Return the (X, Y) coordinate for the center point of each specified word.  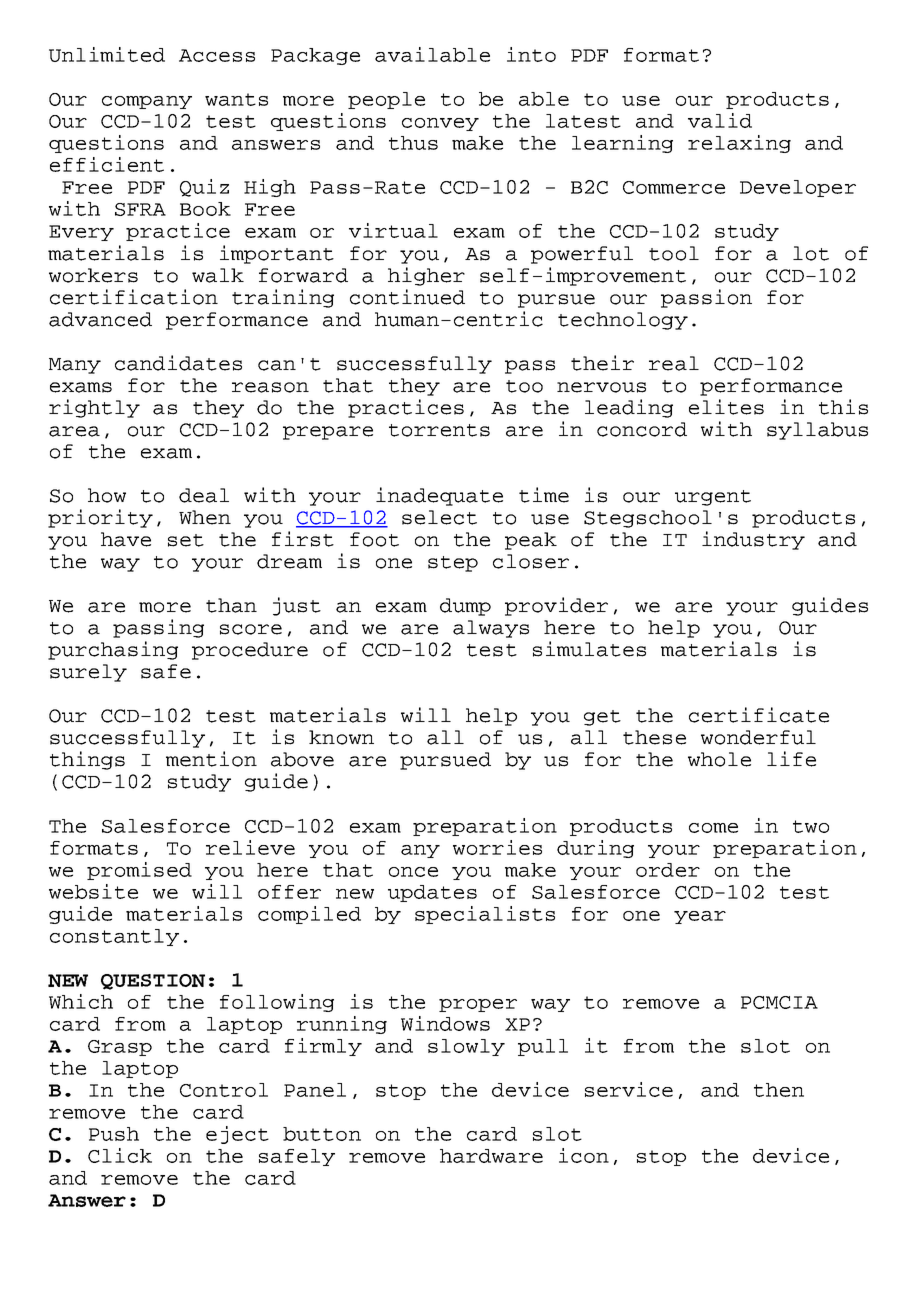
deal (204, 495)
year (700, 917)
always (491, 629)
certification (134, 297)
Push (114, 1134)
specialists (485, 915)
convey (440, 124)
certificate (759, 715)
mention (211, 759)
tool (674, 253)
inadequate (439, 496)
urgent (713, 498)
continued (407, 297)
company (147, 102)
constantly (114, 937)
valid (720, 120)
